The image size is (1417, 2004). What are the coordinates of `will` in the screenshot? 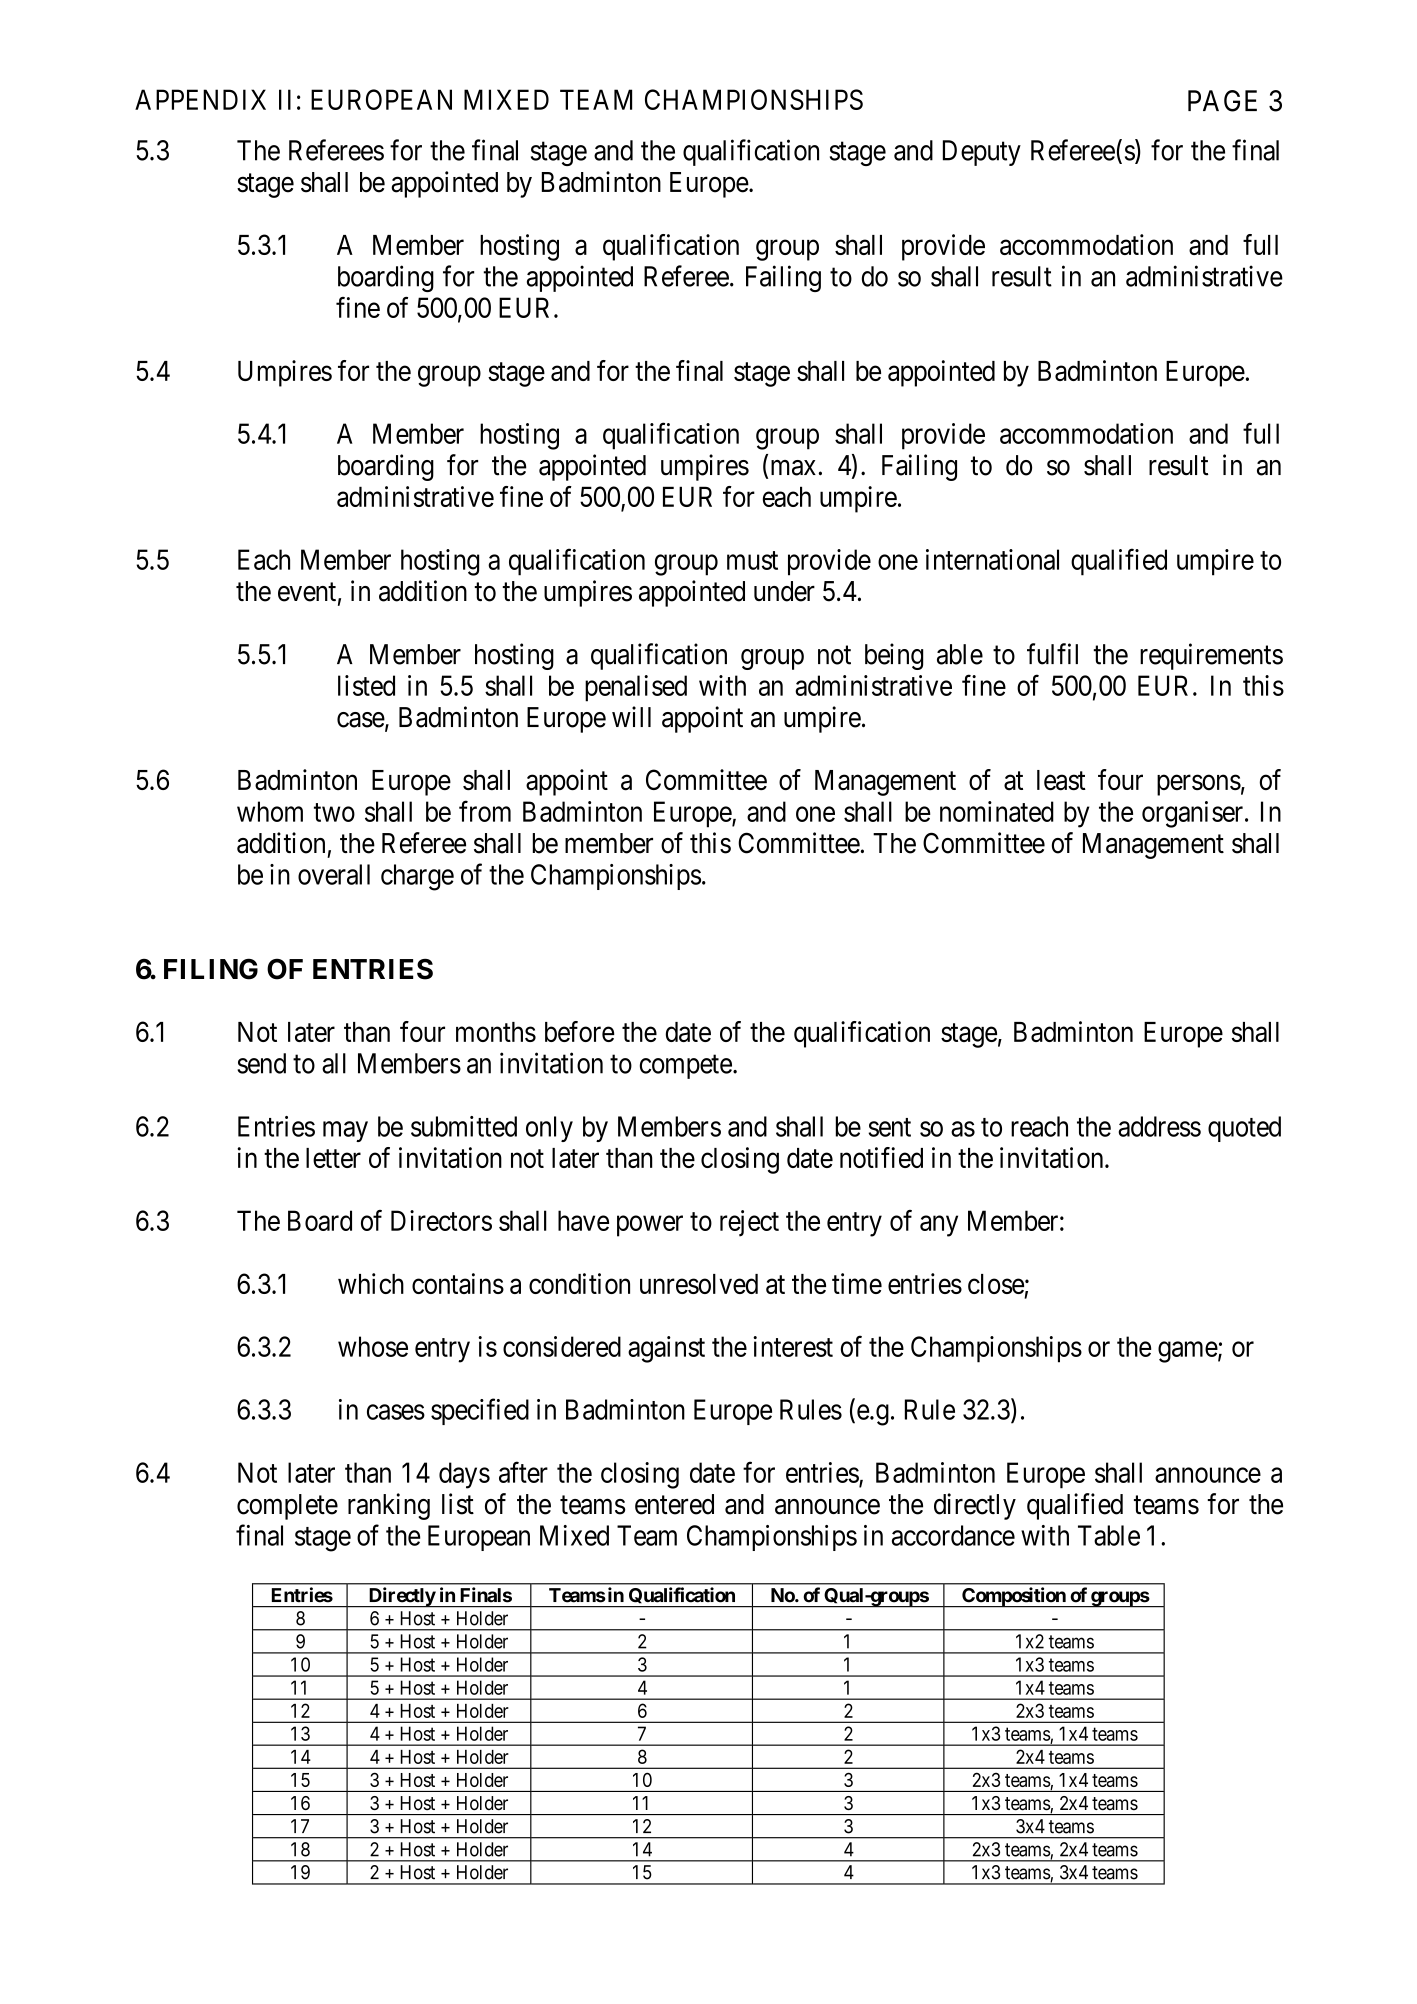 It's located at (631, 716).
